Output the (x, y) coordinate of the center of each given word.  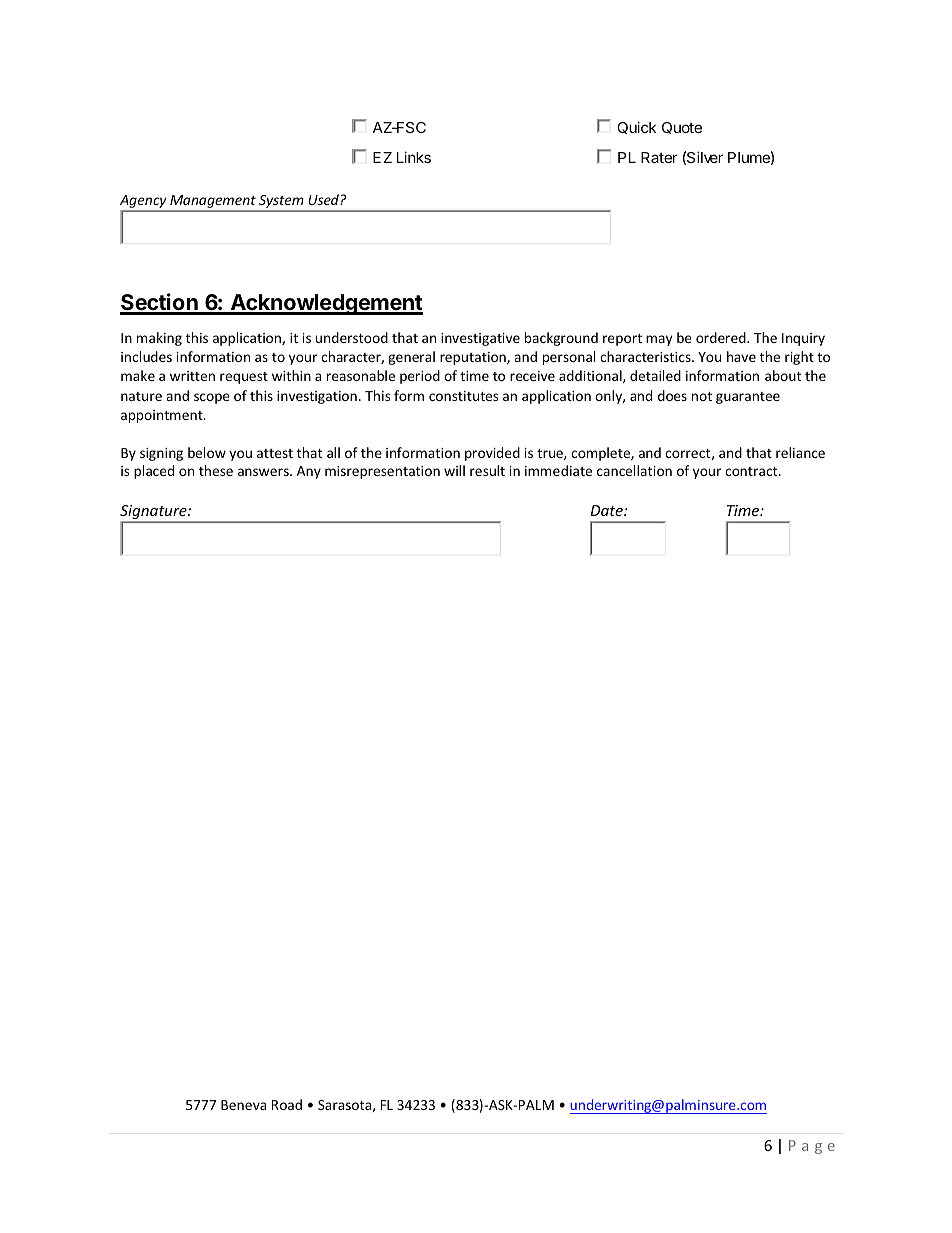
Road (287, 1104)
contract (752, 471)
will (454, 470)
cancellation (634, 470)
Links (414, 157)
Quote (682, 128)
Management (213, 203)
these (216, 470)
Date (608, 510)
